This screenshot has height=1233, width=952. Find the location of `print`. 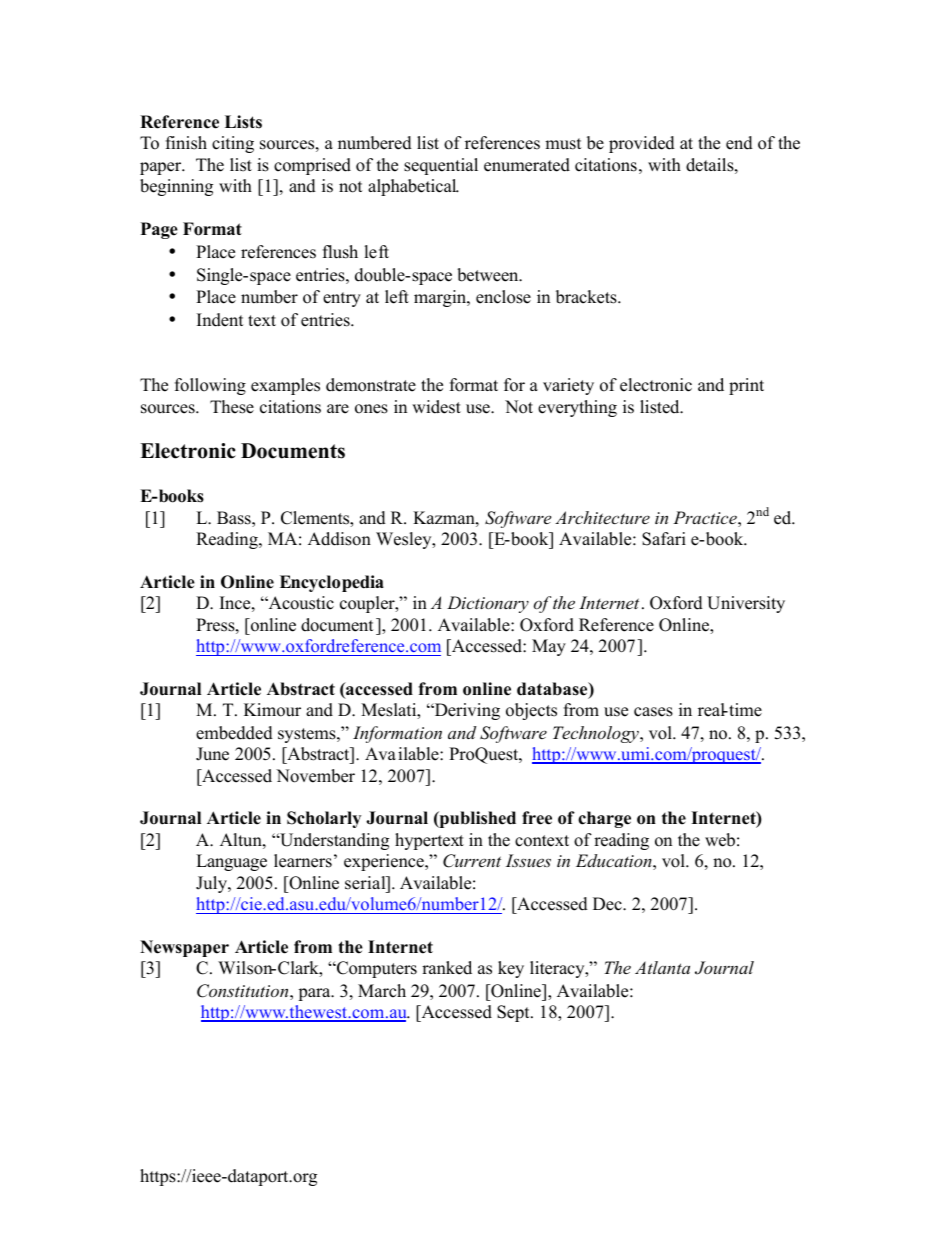

print is located at coordinates (746, 386).
